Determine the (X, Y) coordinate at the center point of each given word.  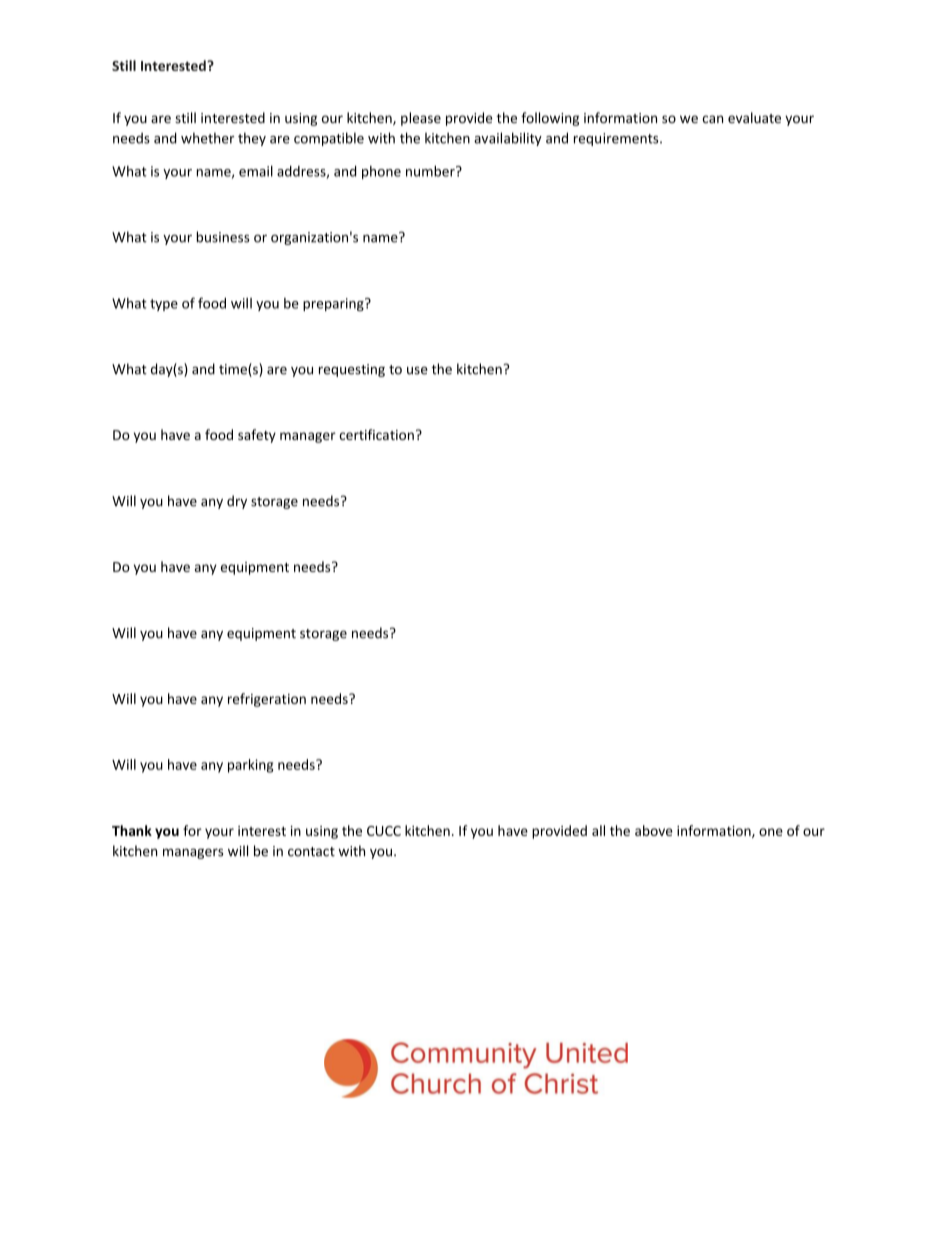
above (654, 830)
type (164, 305)
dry (237, 502)
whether (207, 138)
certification (376, 434)
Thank (132, 830)
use (417, 370)
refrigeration (267, 700)
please (421, 119)
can (712, 119)
